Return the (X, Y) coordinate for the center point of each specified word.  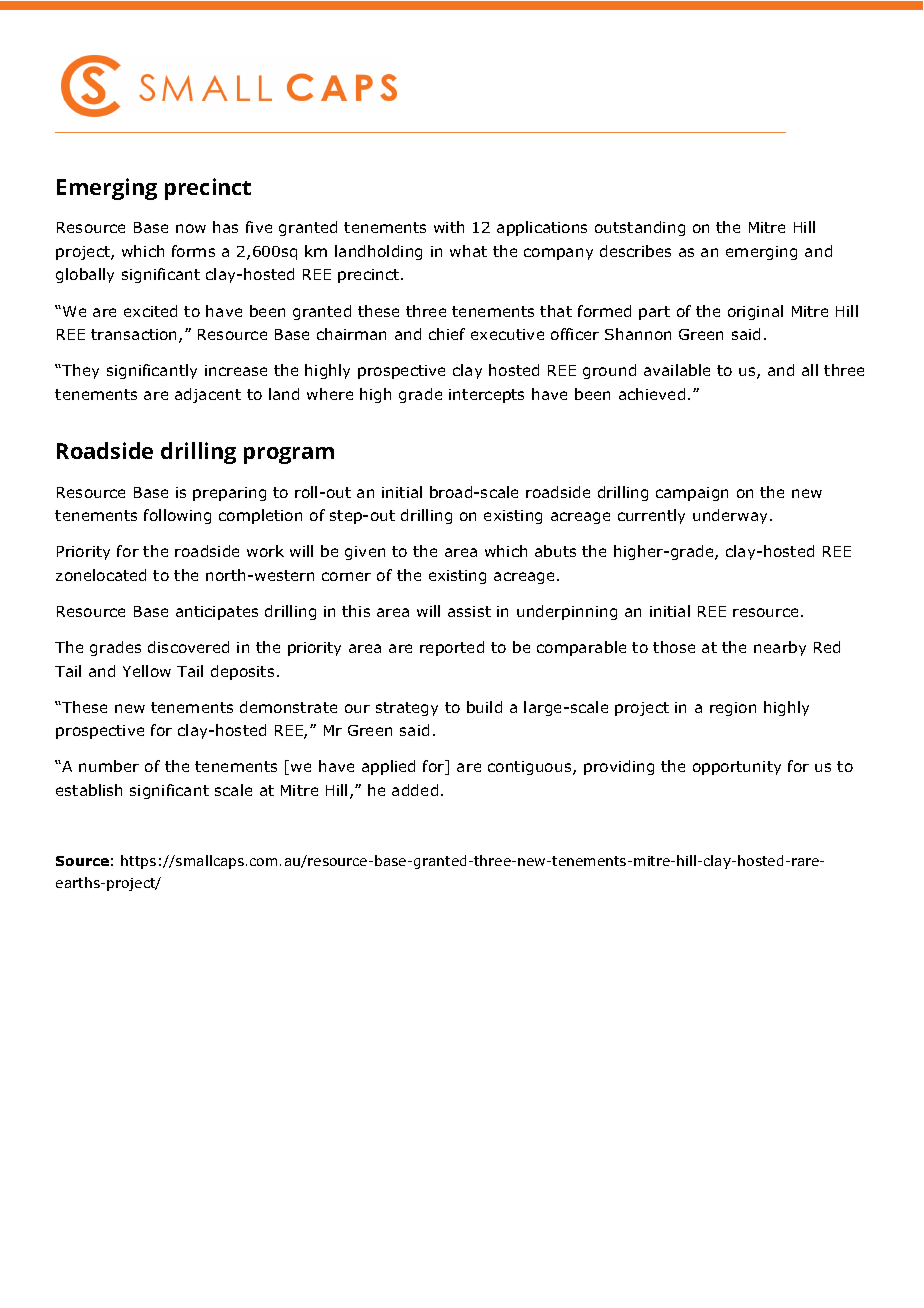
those (674, 647)
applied (388, 767)
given (365, 553)
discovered (188, 647)
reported (452, 648)
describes (635, 251)
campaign (692, 494)
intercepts (486, 396)
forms (193, 251)
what (468, 251)
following (177, 516)
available (677, 370)
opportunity (737, 768)
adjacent (208, 395)
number (109, 766)
